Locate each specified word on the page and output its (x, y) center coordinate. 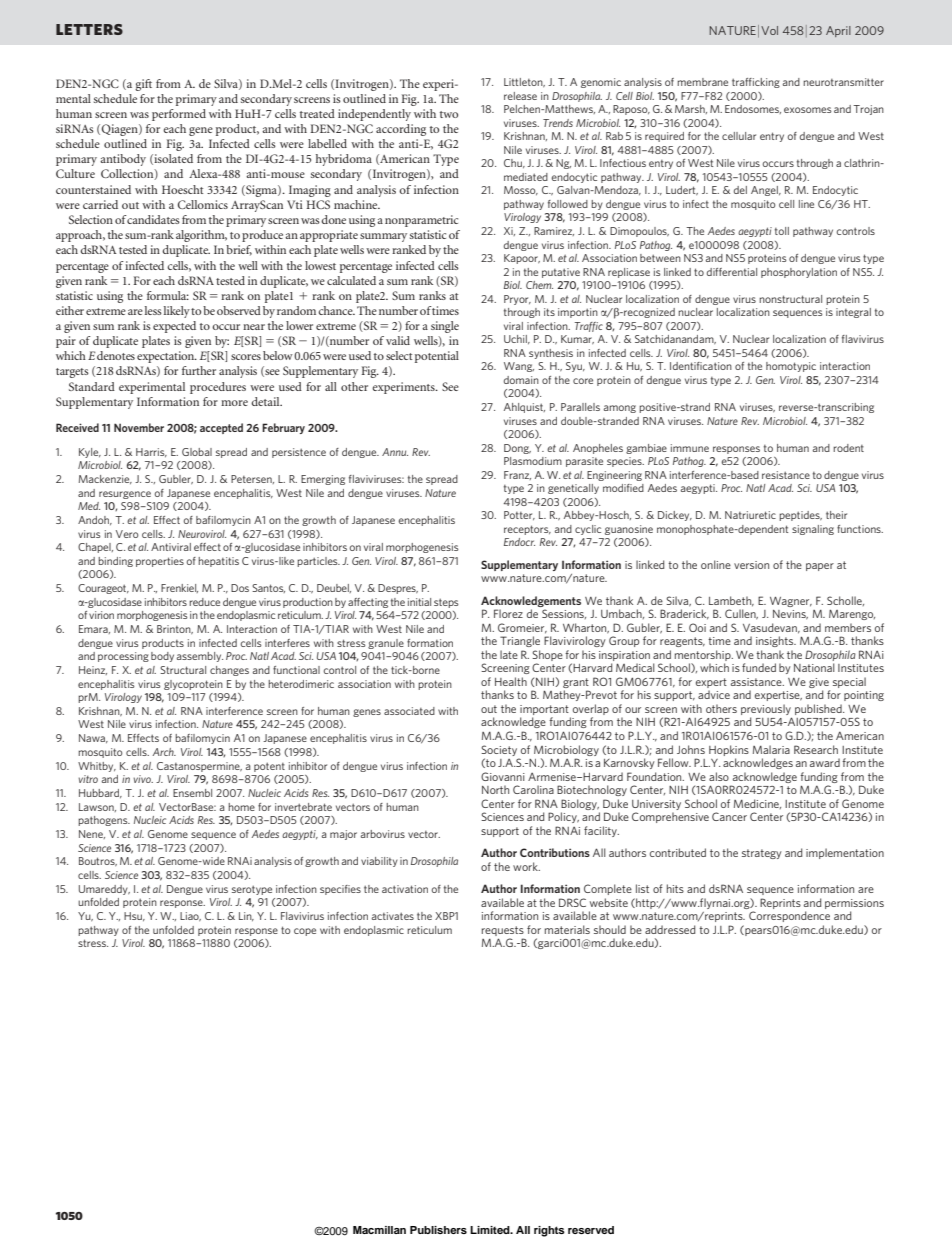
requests (503, 931)
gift (143, 85)
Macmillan (379, 1230)
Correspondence (789, 916)
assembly (200, 657)
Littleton (524, 82)
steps (446, 603)
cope (305, 932)
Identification (701, 366)
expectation (167, 357)
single (445, 327)
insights (776, 641)
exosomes (808, 110)
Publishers (438, 1230)
